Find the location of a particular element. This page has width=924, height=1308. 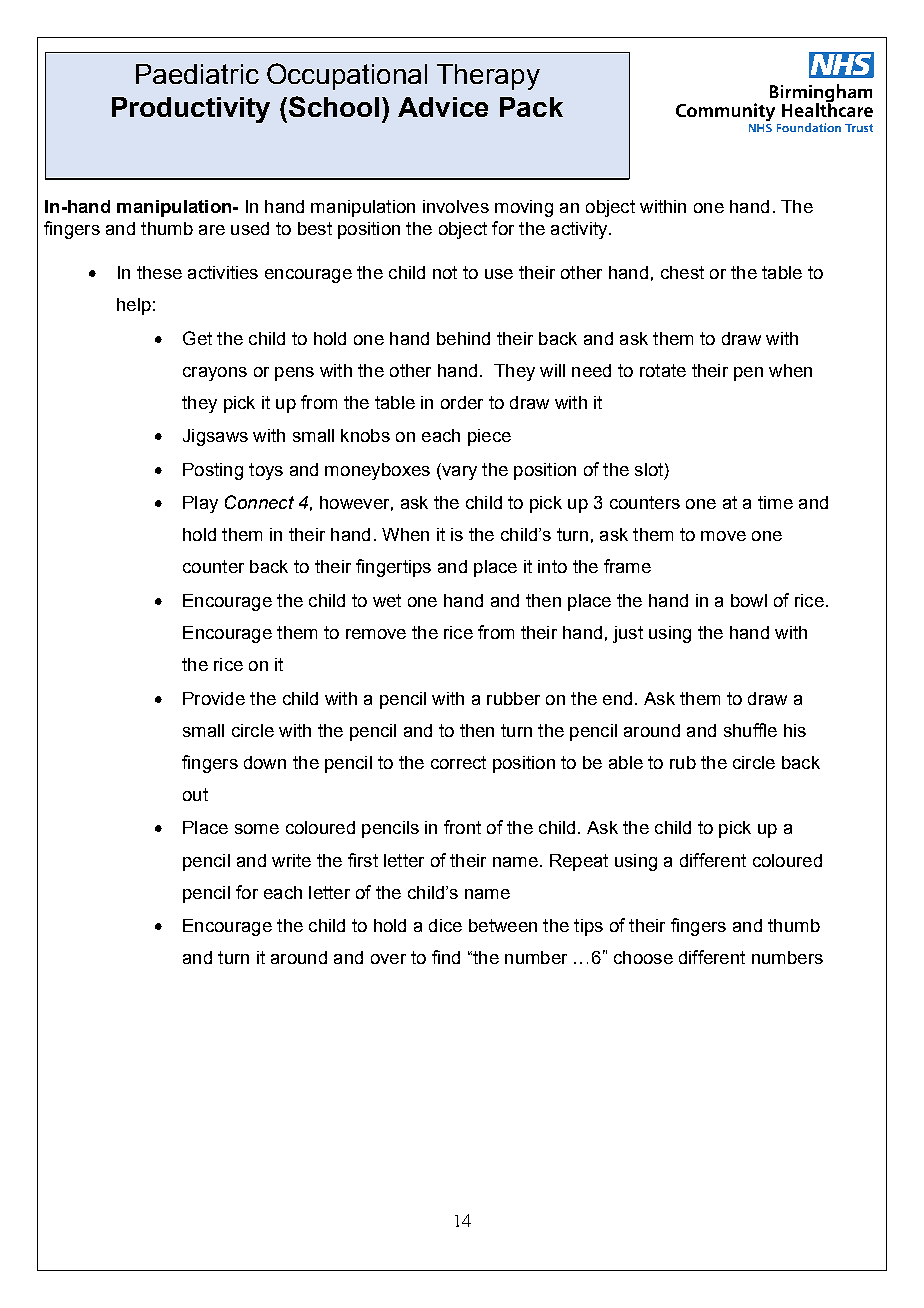

rubber is located at coordinates (513, 698).
